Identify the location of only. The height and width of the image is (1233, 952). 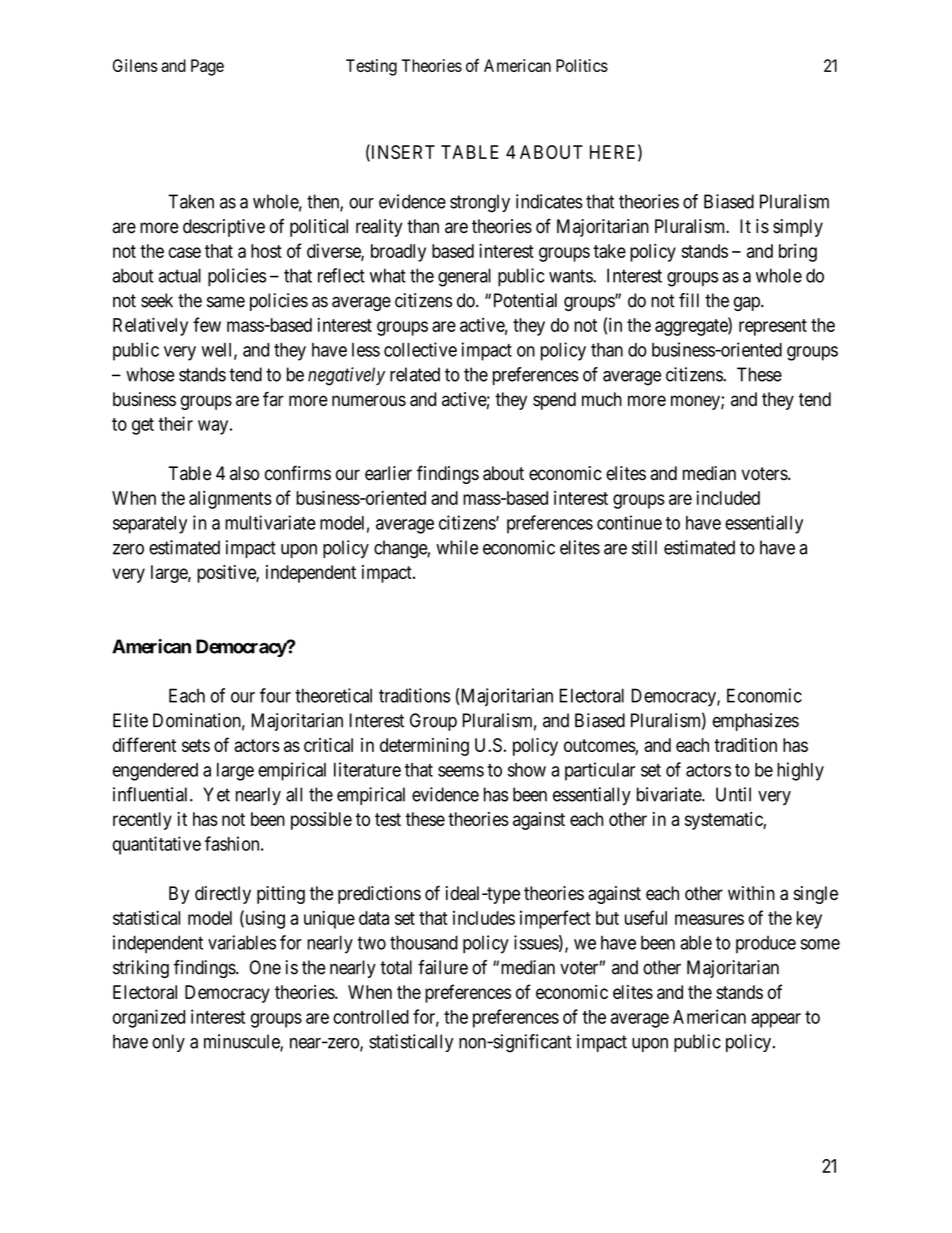
(168, 1043).
